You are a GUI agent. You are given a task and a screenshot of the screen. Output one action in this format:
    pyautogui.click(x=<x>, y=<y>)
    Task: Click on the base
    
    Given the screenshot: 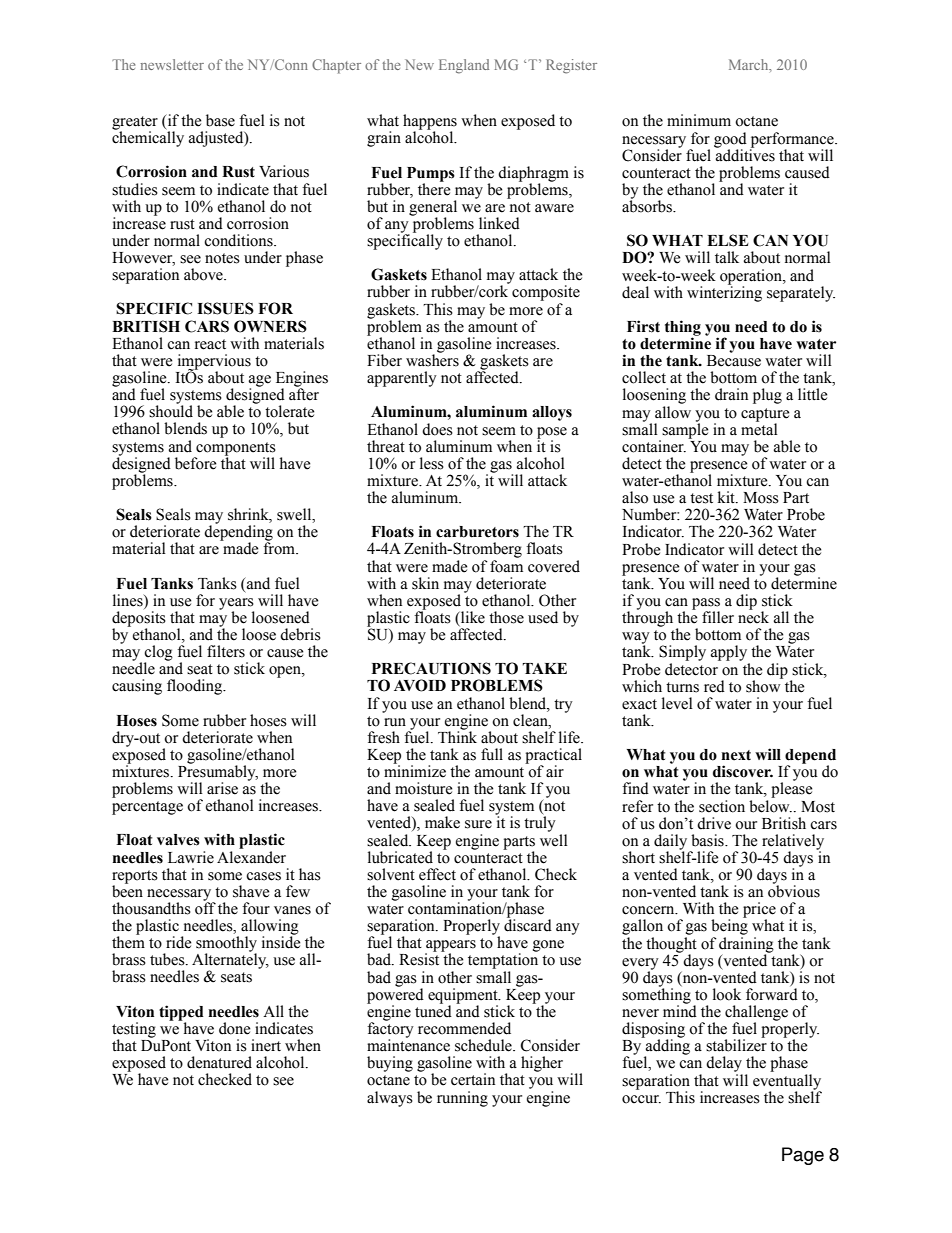 What is the action you would take?
    pyautogui.click(x=220, y=120)
